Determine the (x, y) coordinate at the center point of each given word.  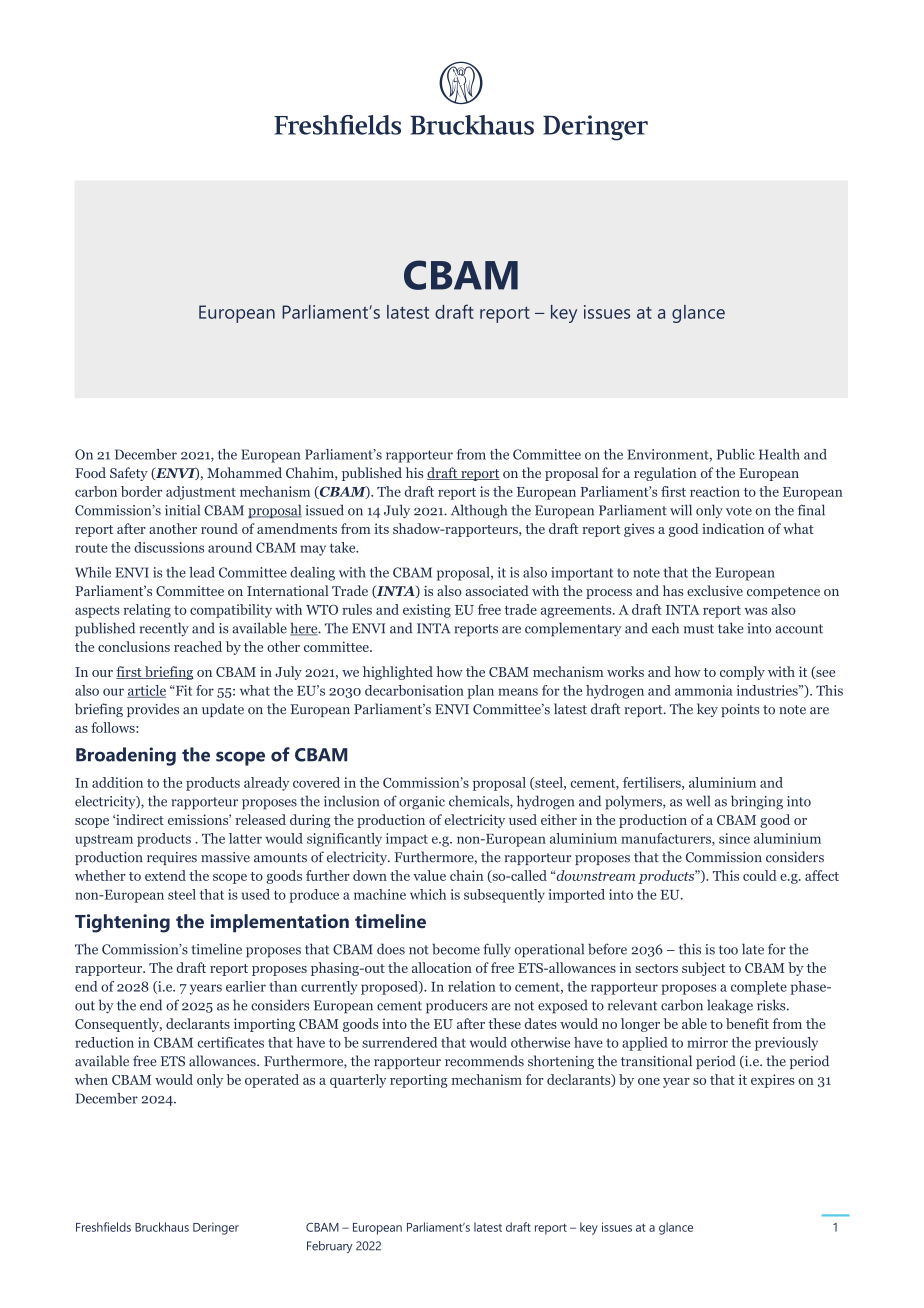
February (330, 1247)
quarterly (358, 1081)
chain (466, 875)
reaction (715, 491)
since (734, 838)
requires (172, 858)
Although (479, 511)
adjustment (201, 493)
